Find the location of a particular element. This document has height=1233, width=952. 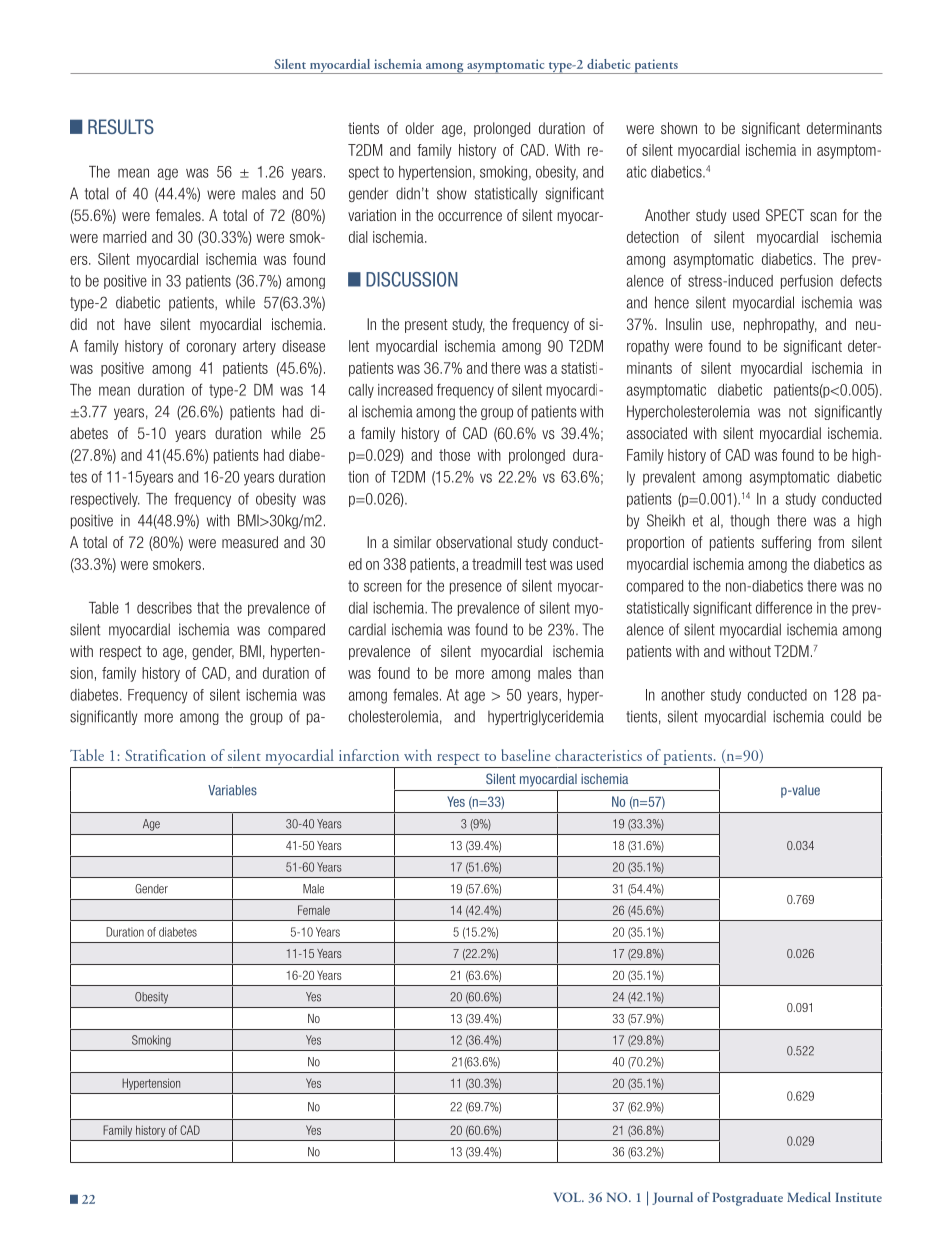

VOL is located at coordinates (568, 1197).
